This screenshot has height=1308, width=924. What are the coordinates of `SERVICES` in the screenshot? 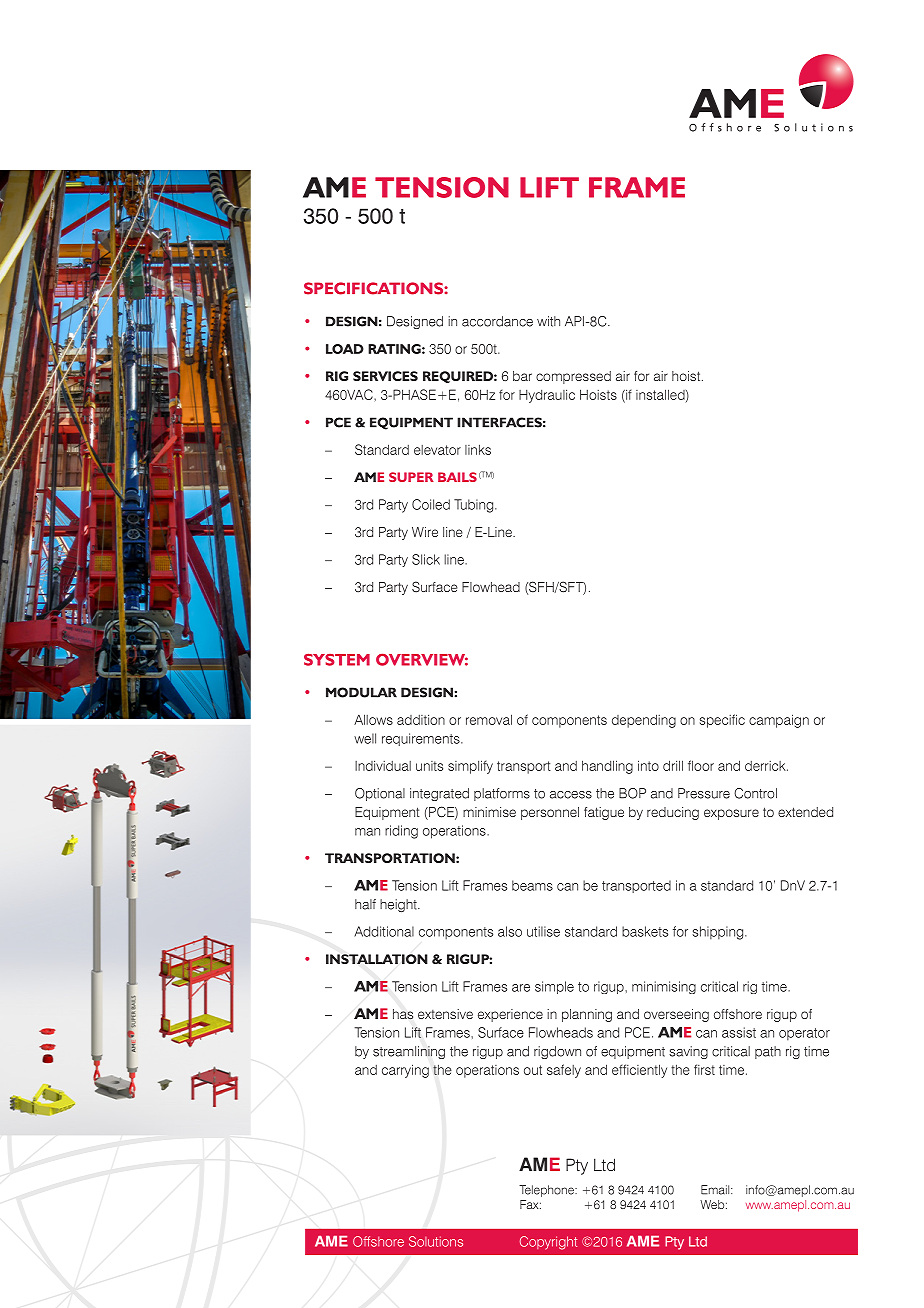 It's located at (385, 376).
